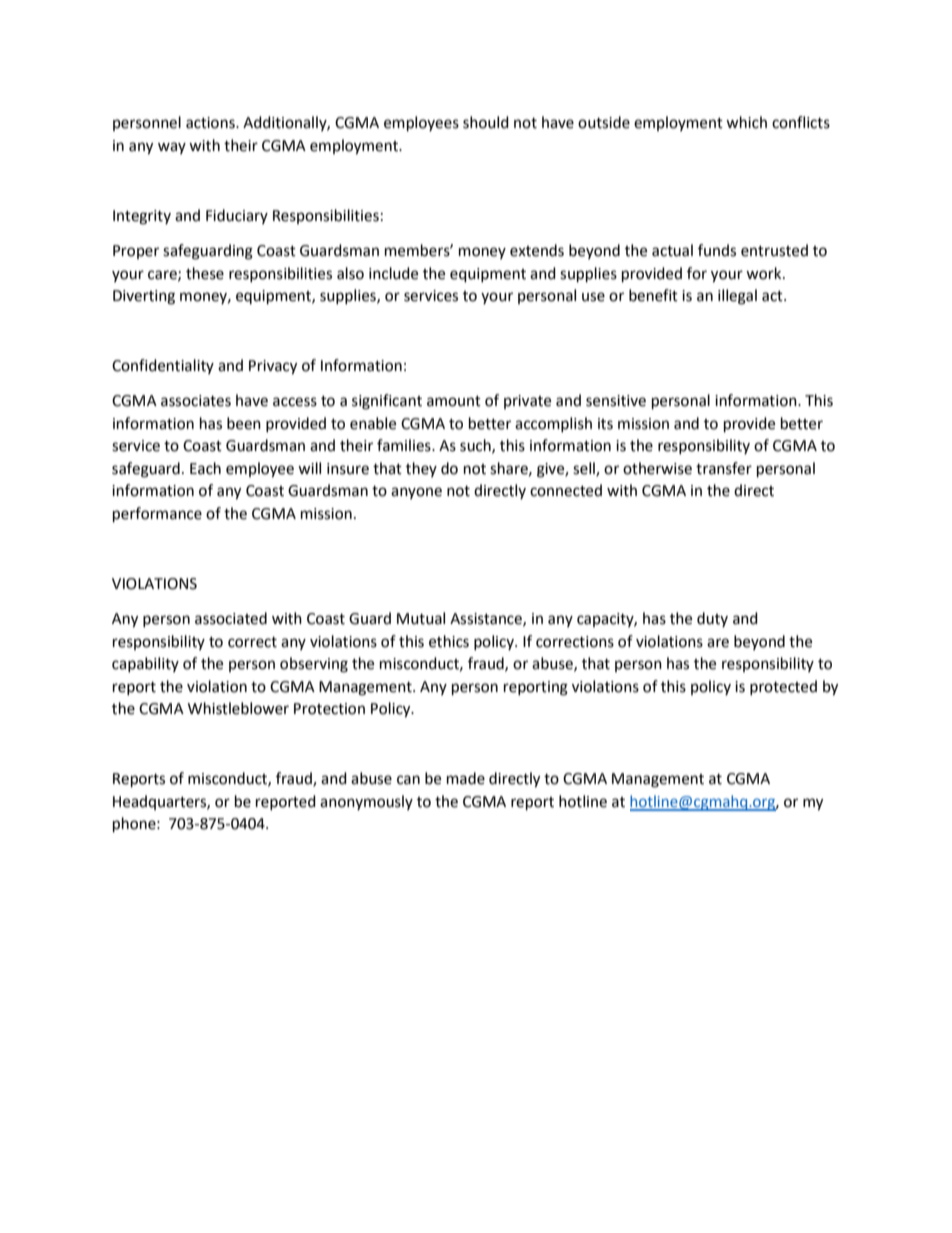 Image resolution: width=952 pixels, height=1233 pixels. I want to click on which, so click(746, 122).
